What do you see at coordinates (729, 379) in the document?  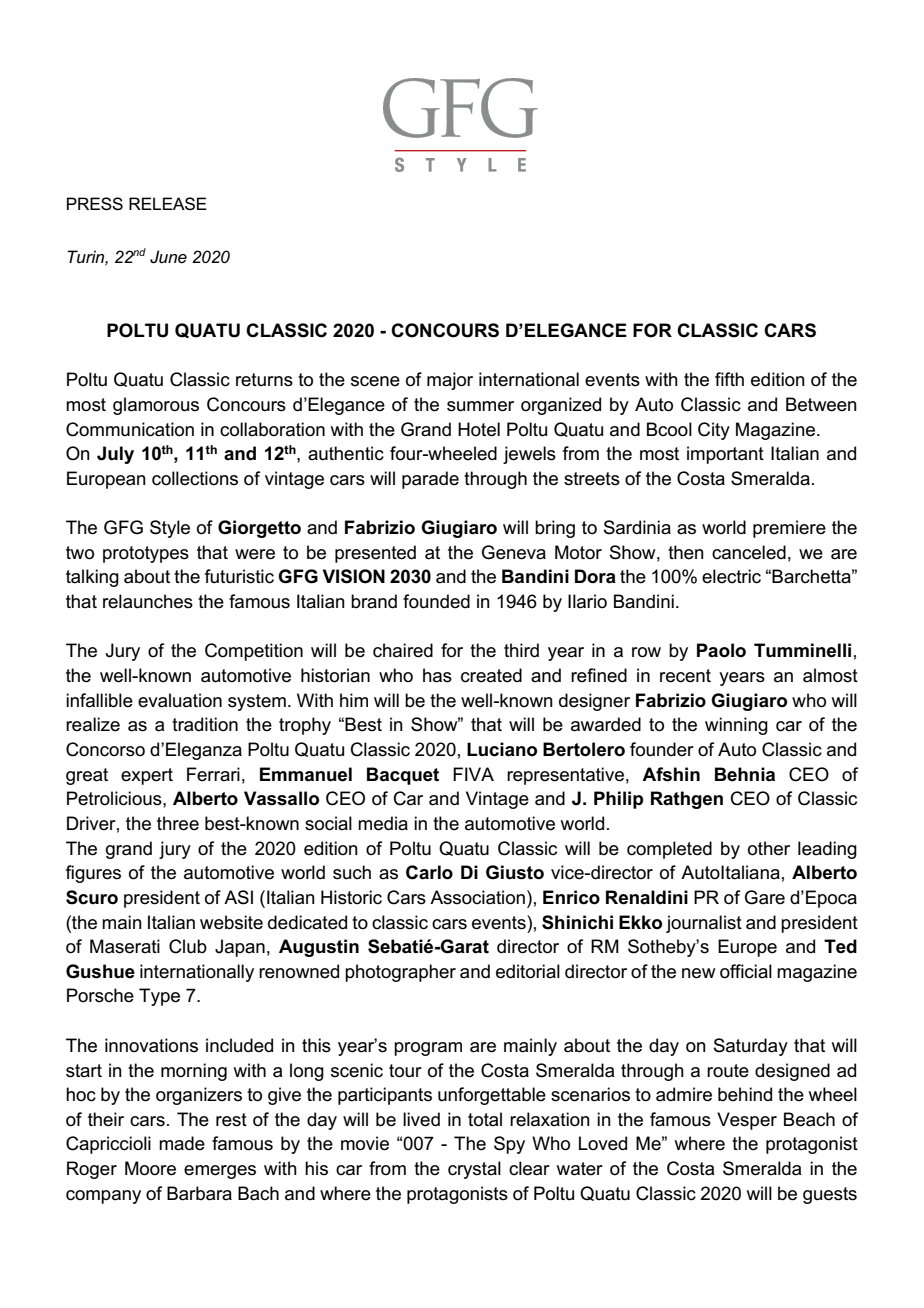 I see `fifth` at bounding box center [729, 379].
